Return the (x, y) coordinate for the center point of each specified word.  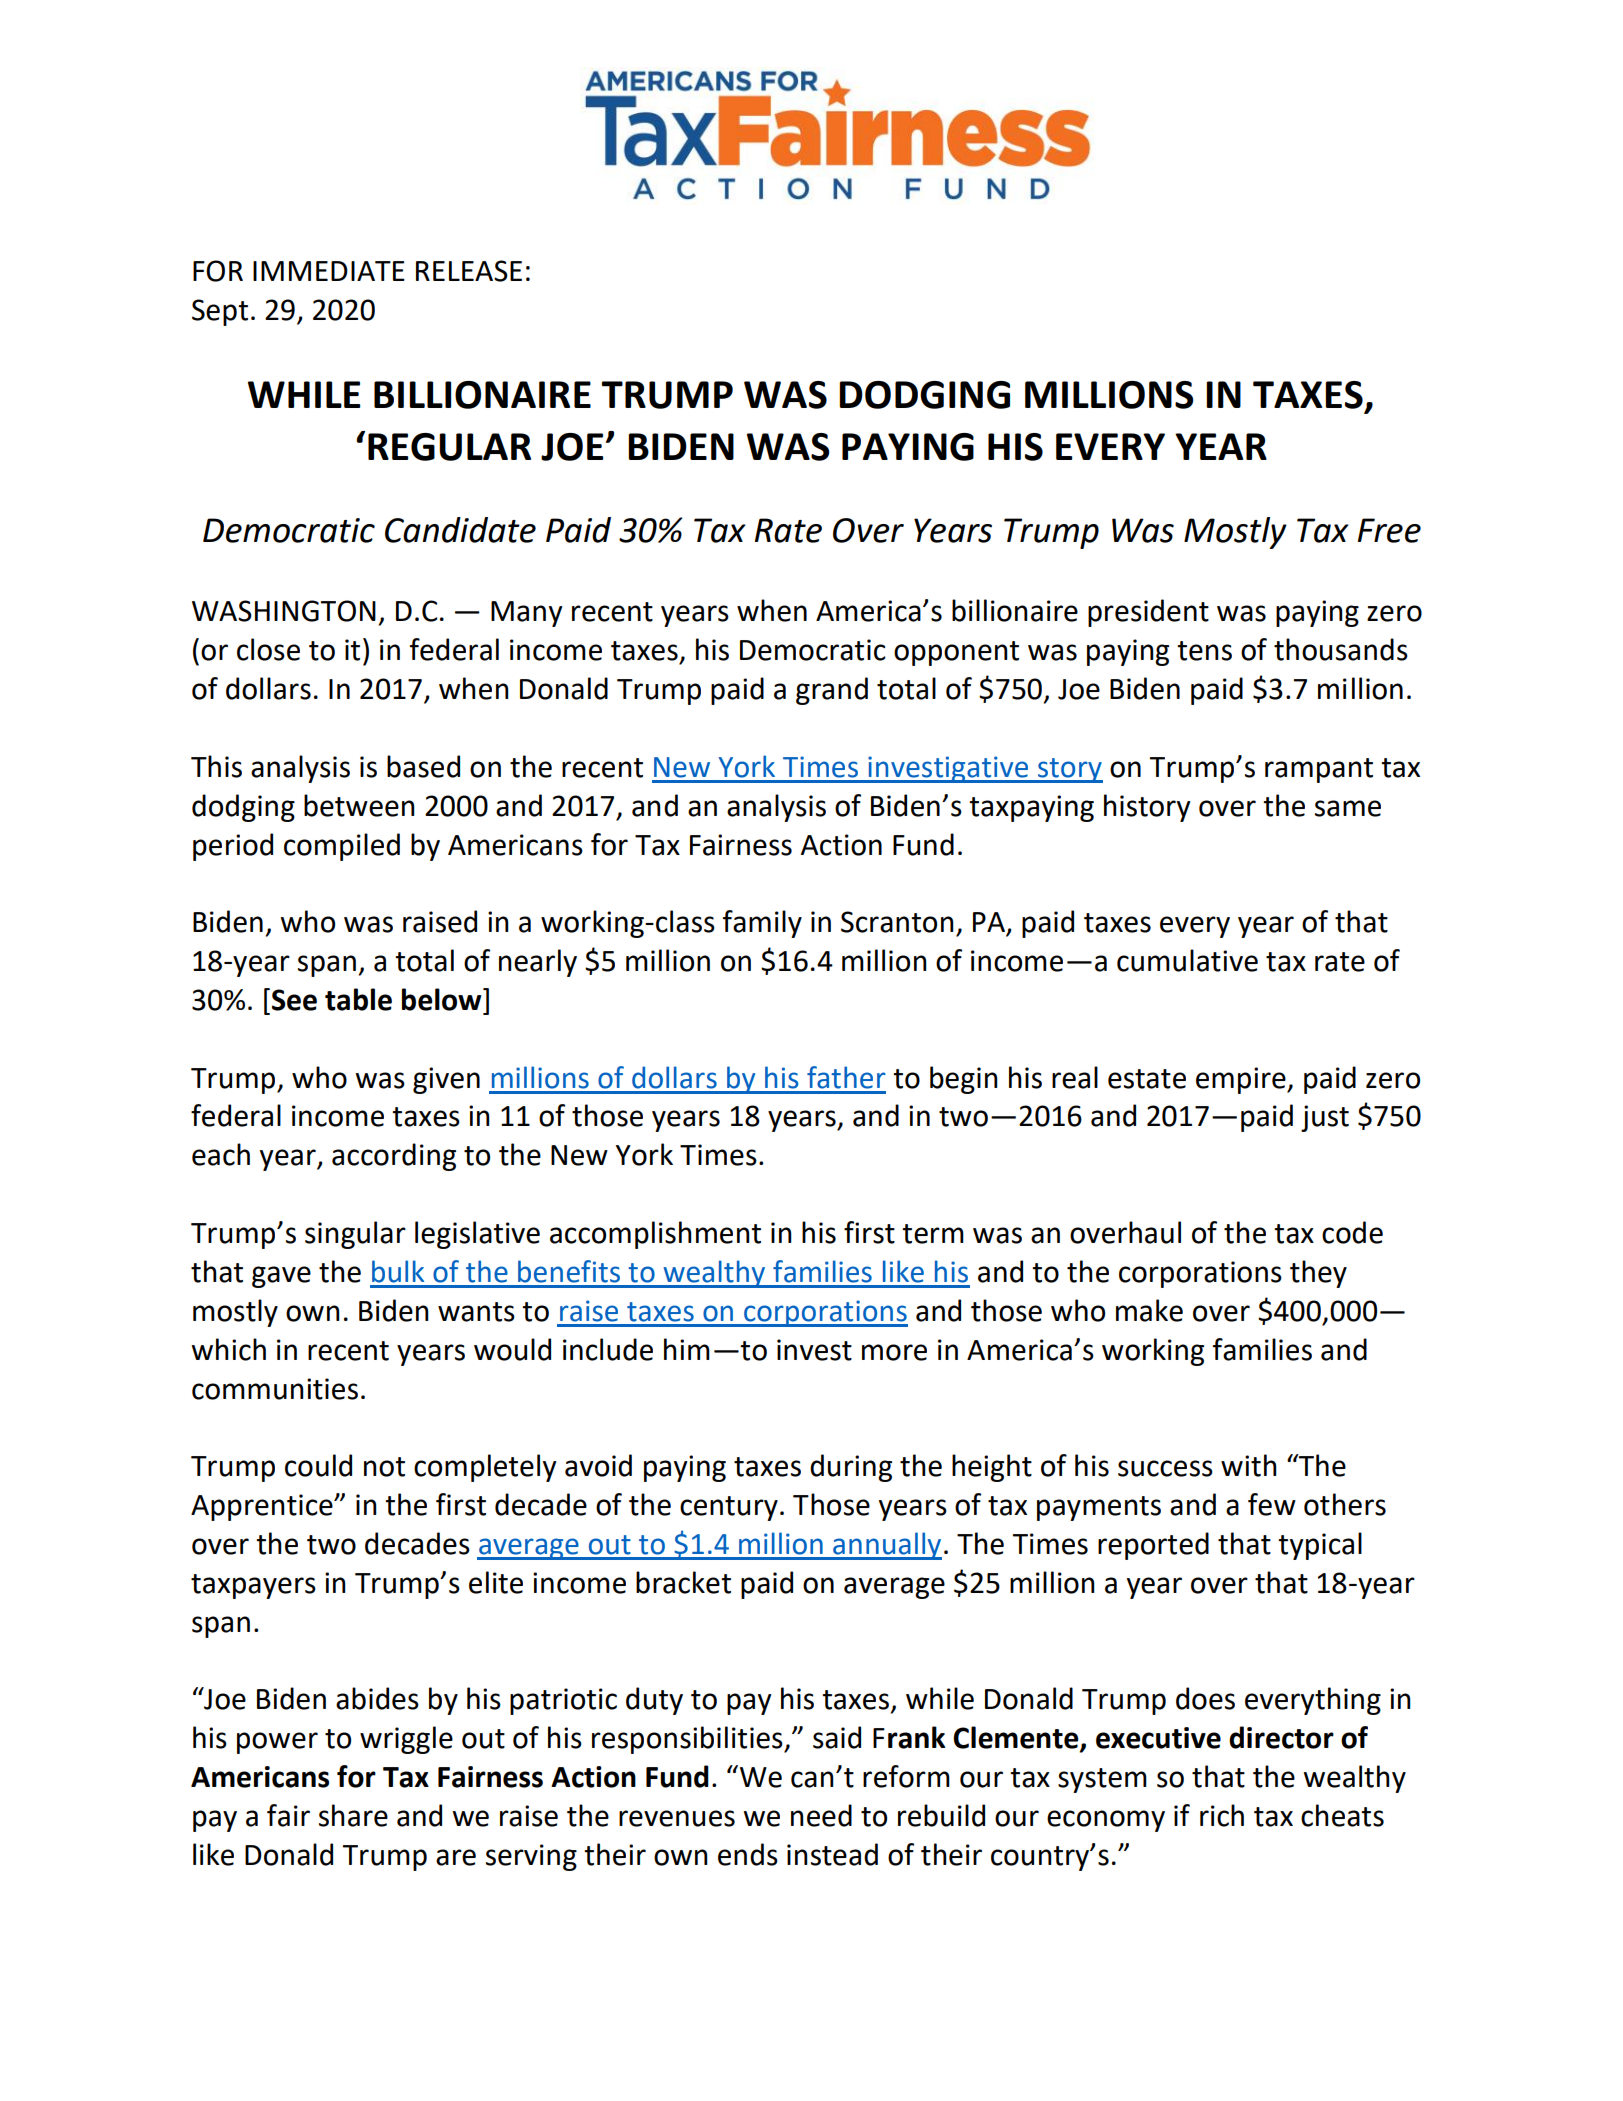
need (821, 1815)
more (894, 1352)
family (762, 924)
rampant (1319, 770)
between (359, 805)
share (353, 1815)
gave (281, 1277)
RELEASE (469, 271)
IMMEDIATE (329, 271)
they (1318, 1274)
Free (1389, 530)
